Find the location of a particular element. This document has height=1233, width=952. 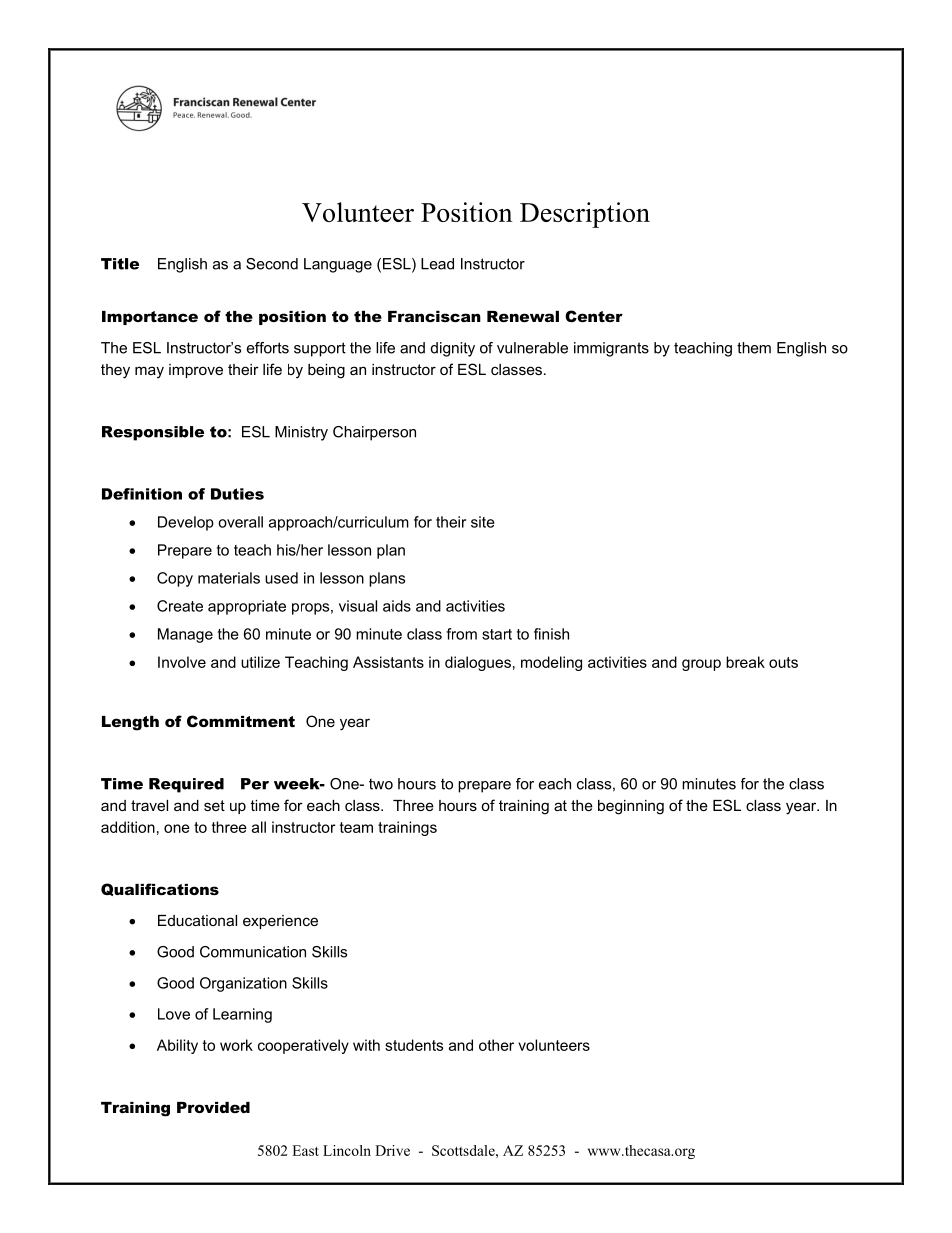

other is located at coordinates (496, 1045).
